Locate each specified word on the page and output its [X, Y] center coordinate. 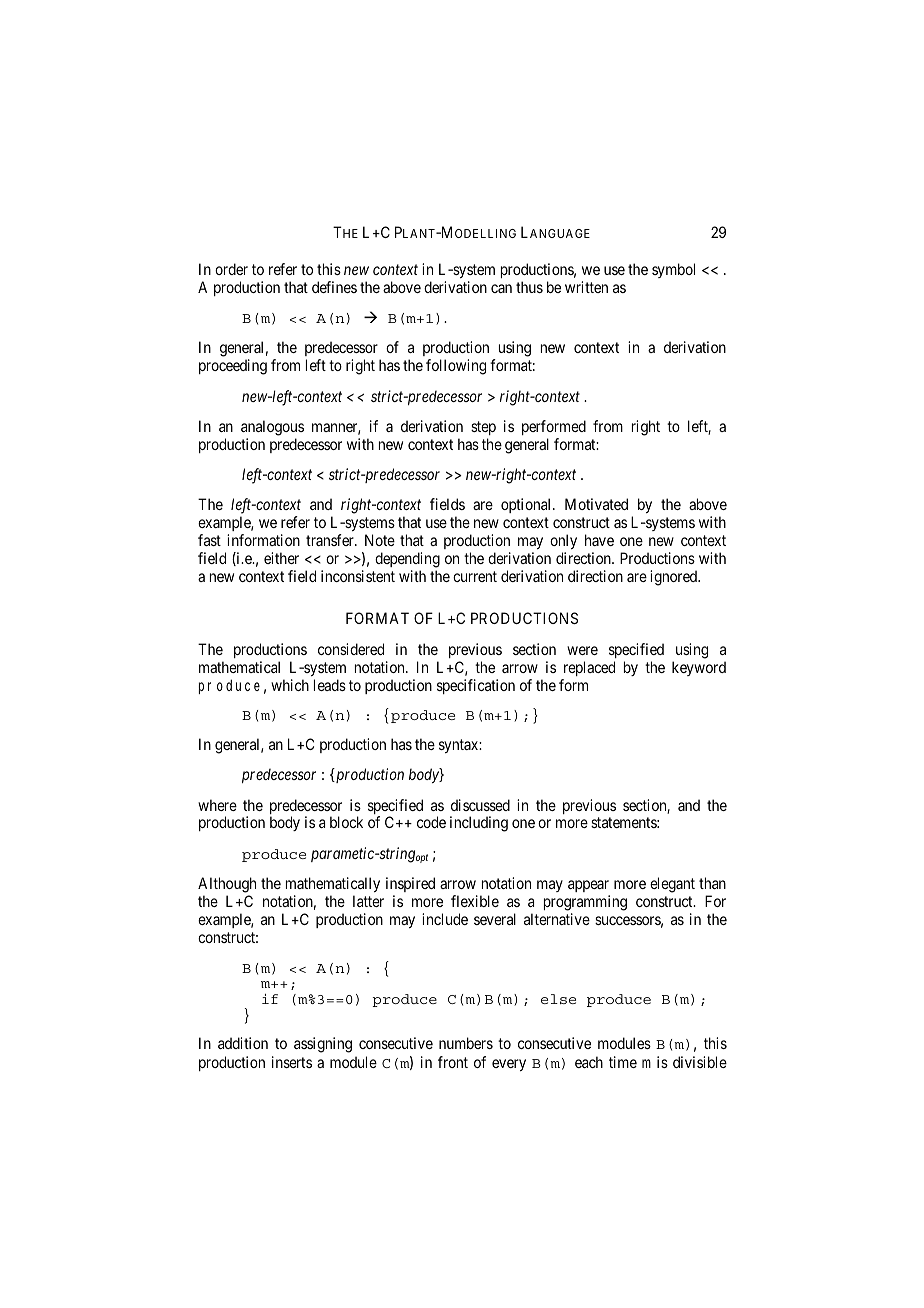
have [599, 540]
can [501, 288]
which [290, 685]
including [479, 824]
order [231, 269]
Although [227, 885]
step [483, 428]
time [623, 1062]
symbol [673, 270]
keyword [699, 668]
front [453, 1062]
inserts [292, 1062]
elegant [672, 885]
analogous [272, 428]
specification [476, 686]
